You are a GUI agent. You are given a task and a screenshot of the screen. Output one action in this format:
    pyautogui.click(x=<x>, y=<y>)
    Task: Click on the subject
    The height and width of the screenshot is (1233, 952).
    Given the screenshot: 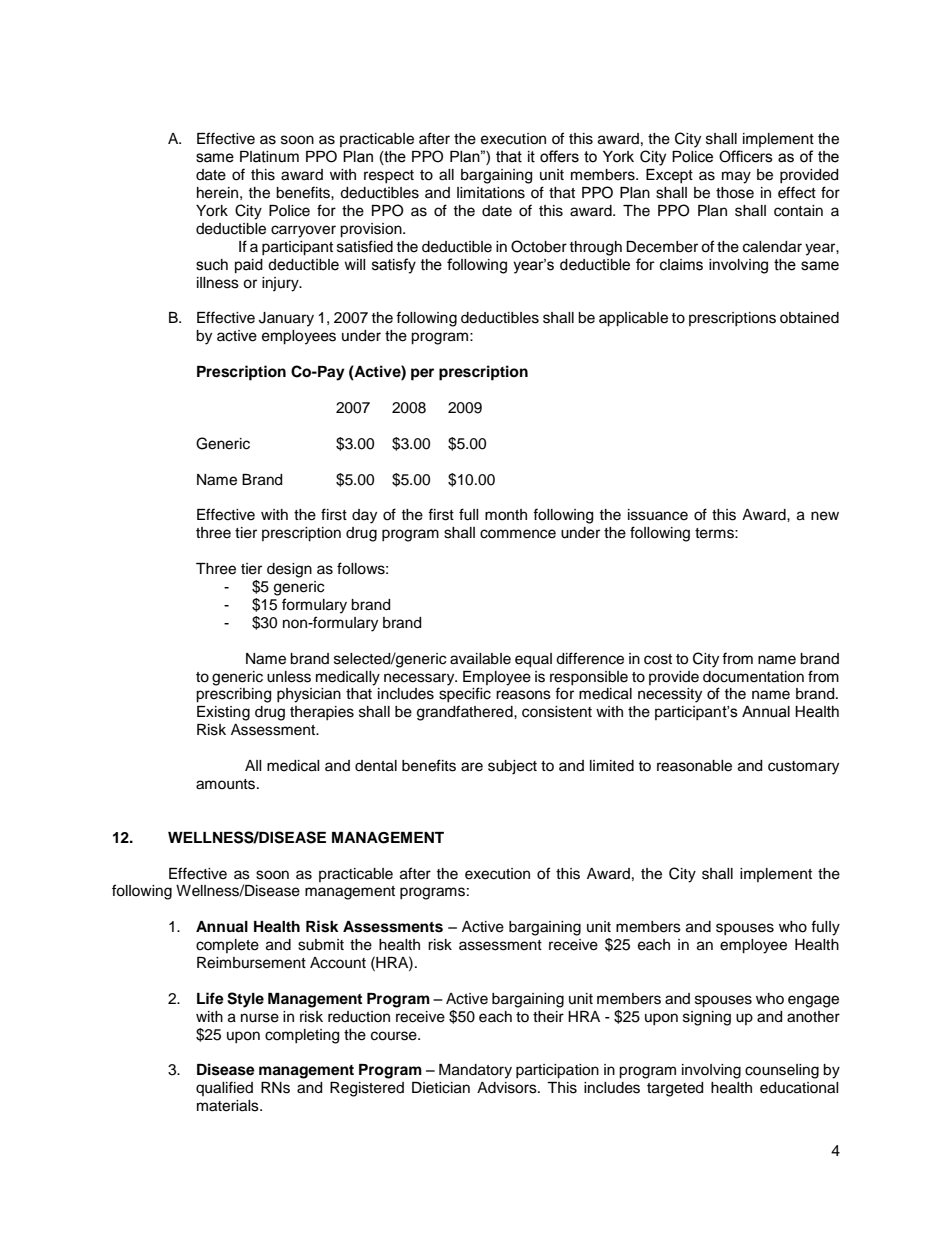 What is the action you would take?
    pyautogui.click(x=512, y=767)
